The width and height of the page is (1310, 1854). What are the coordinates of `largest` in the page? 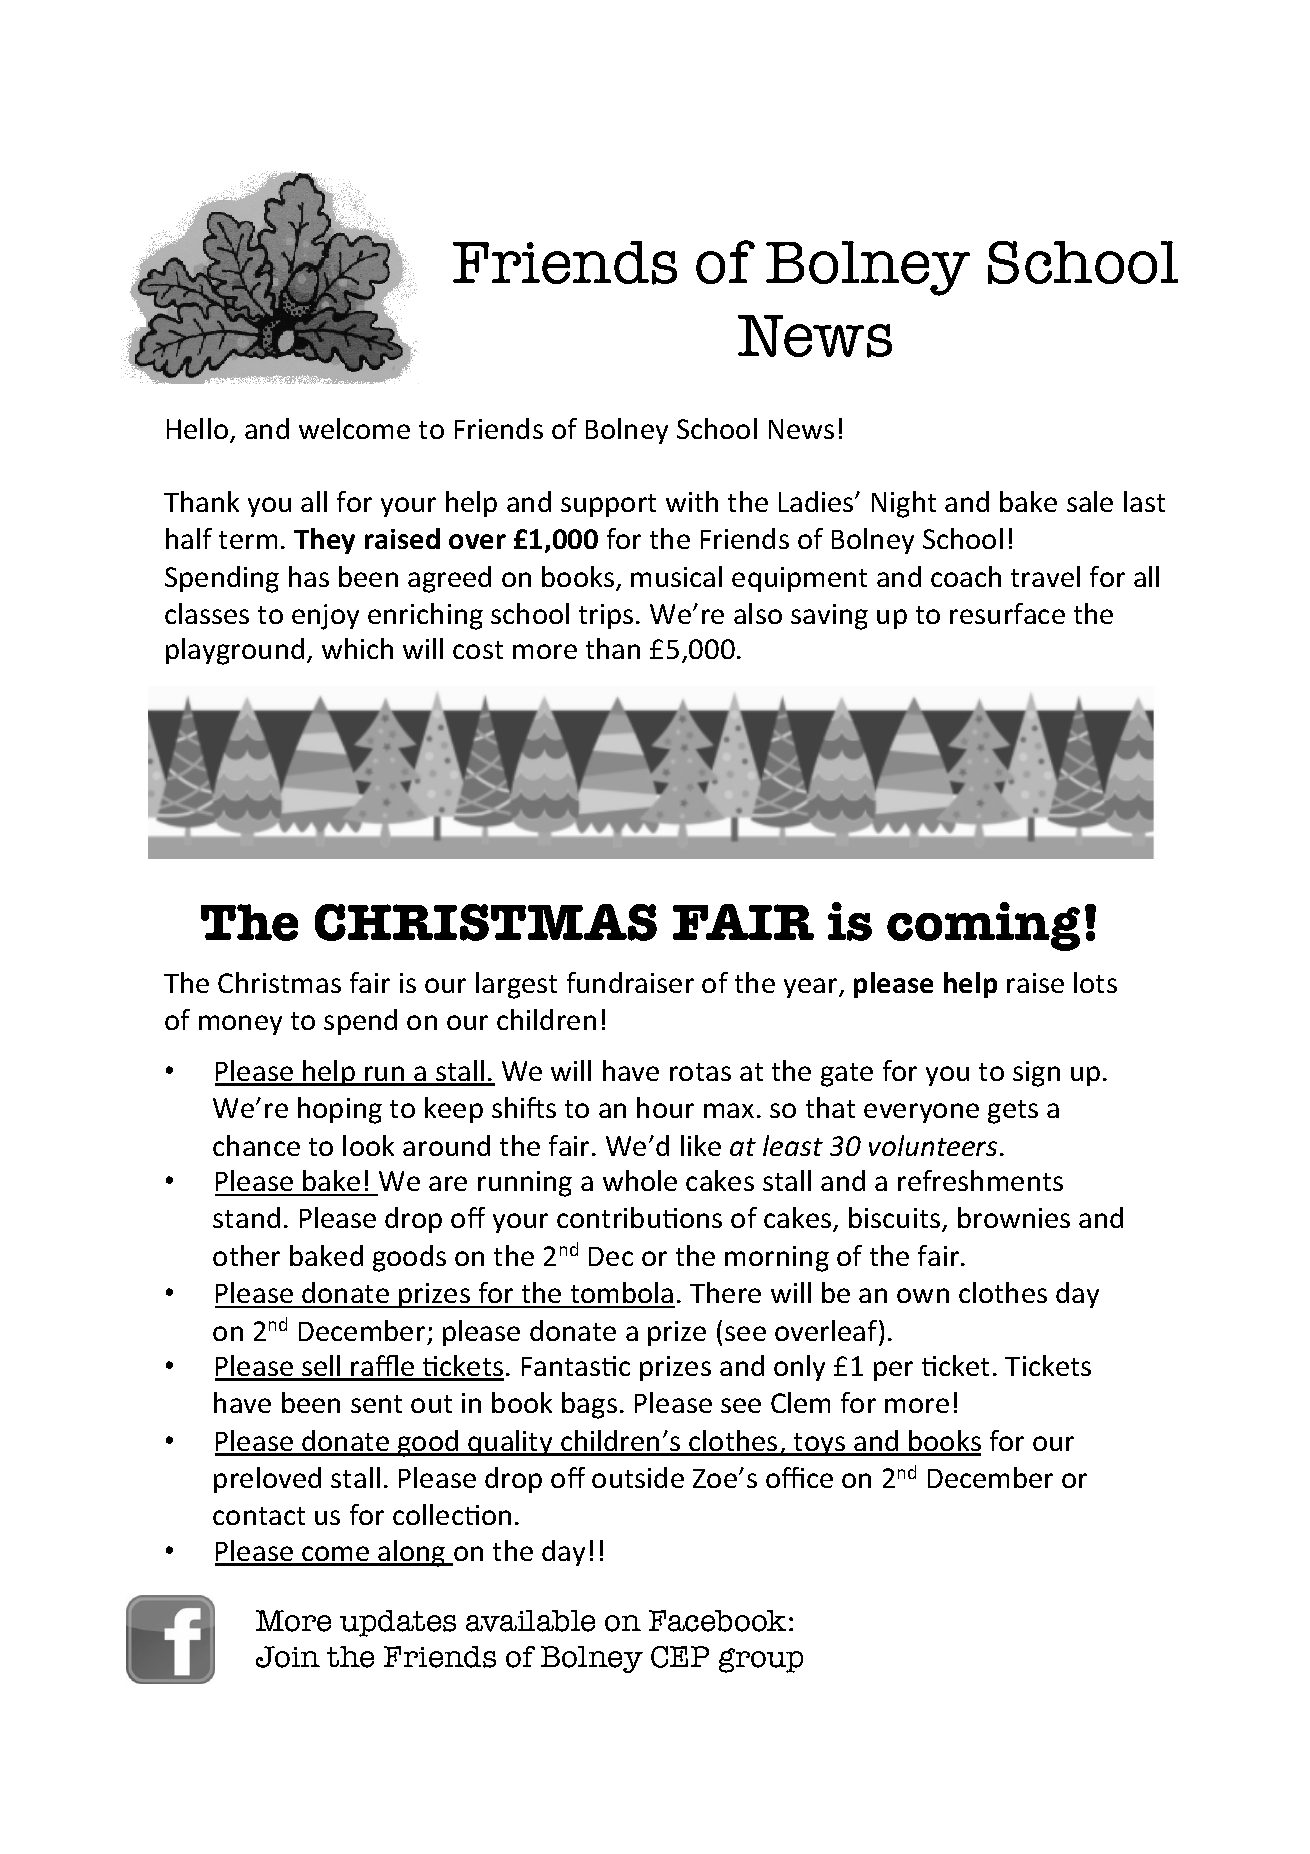 It's located at (516, 985).
